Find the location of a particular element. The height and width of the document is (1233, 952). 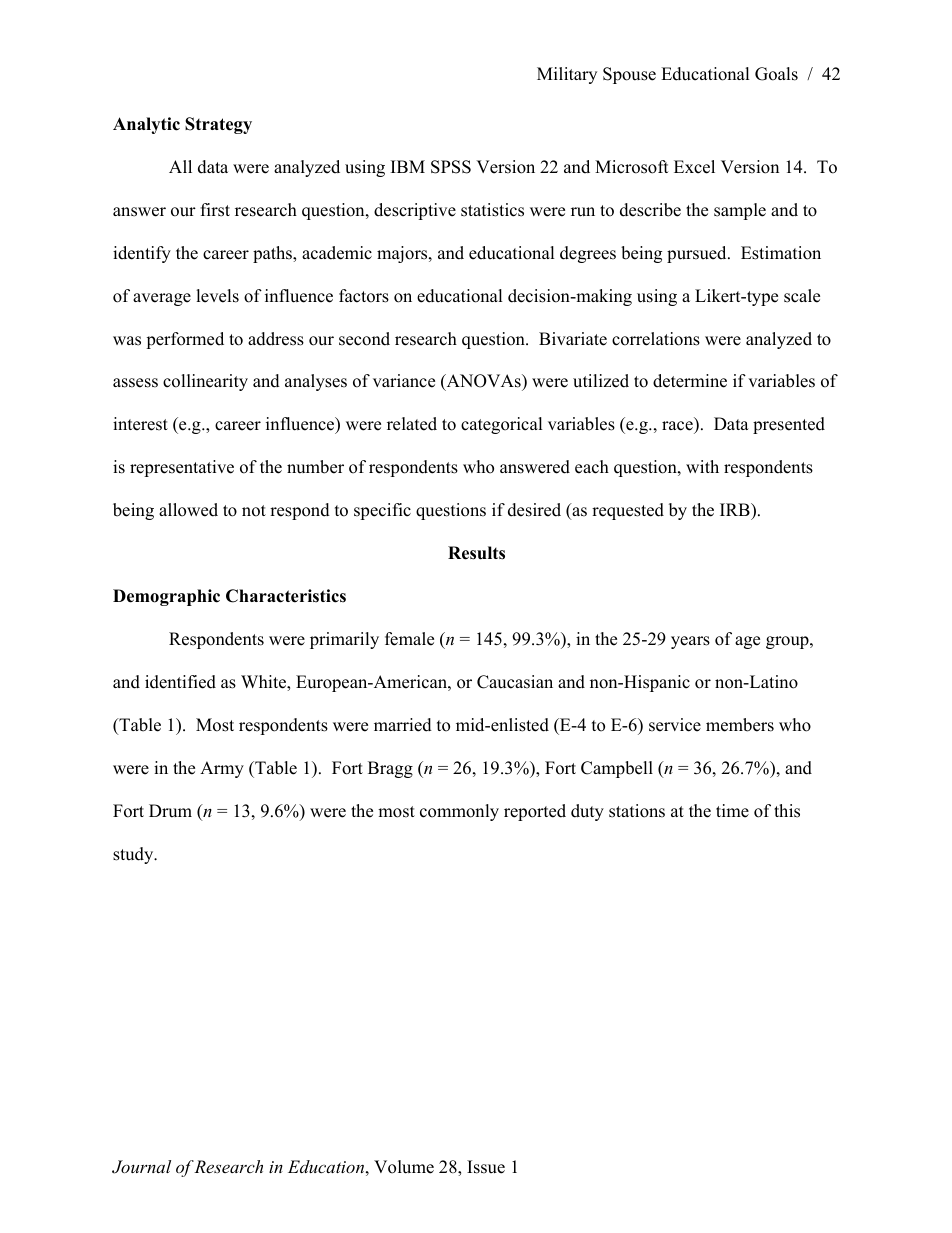

commonly is located at coordinates (459, 812).
